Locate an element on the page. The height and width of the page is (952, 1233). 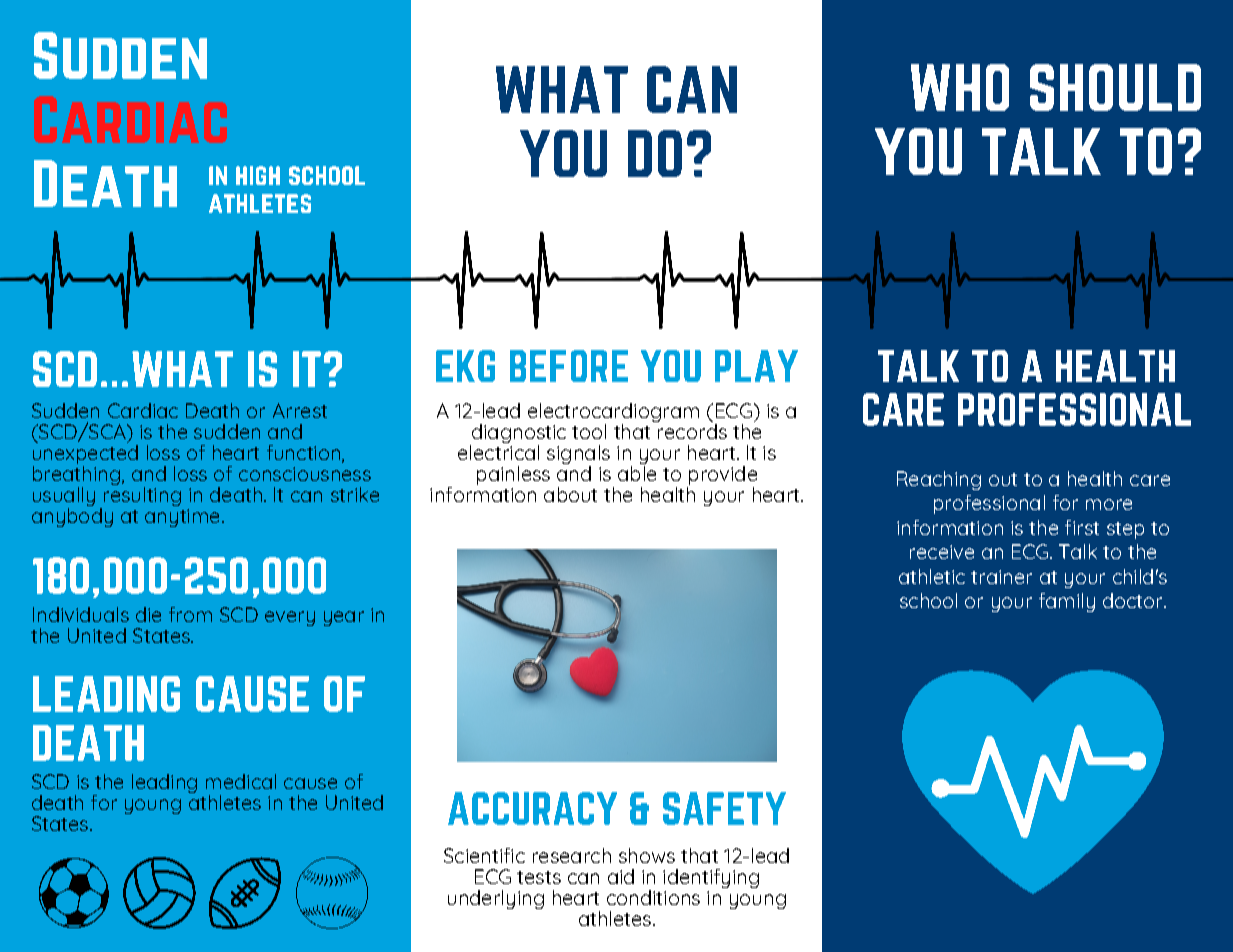
WHO is located at coordinates (960, 87).
